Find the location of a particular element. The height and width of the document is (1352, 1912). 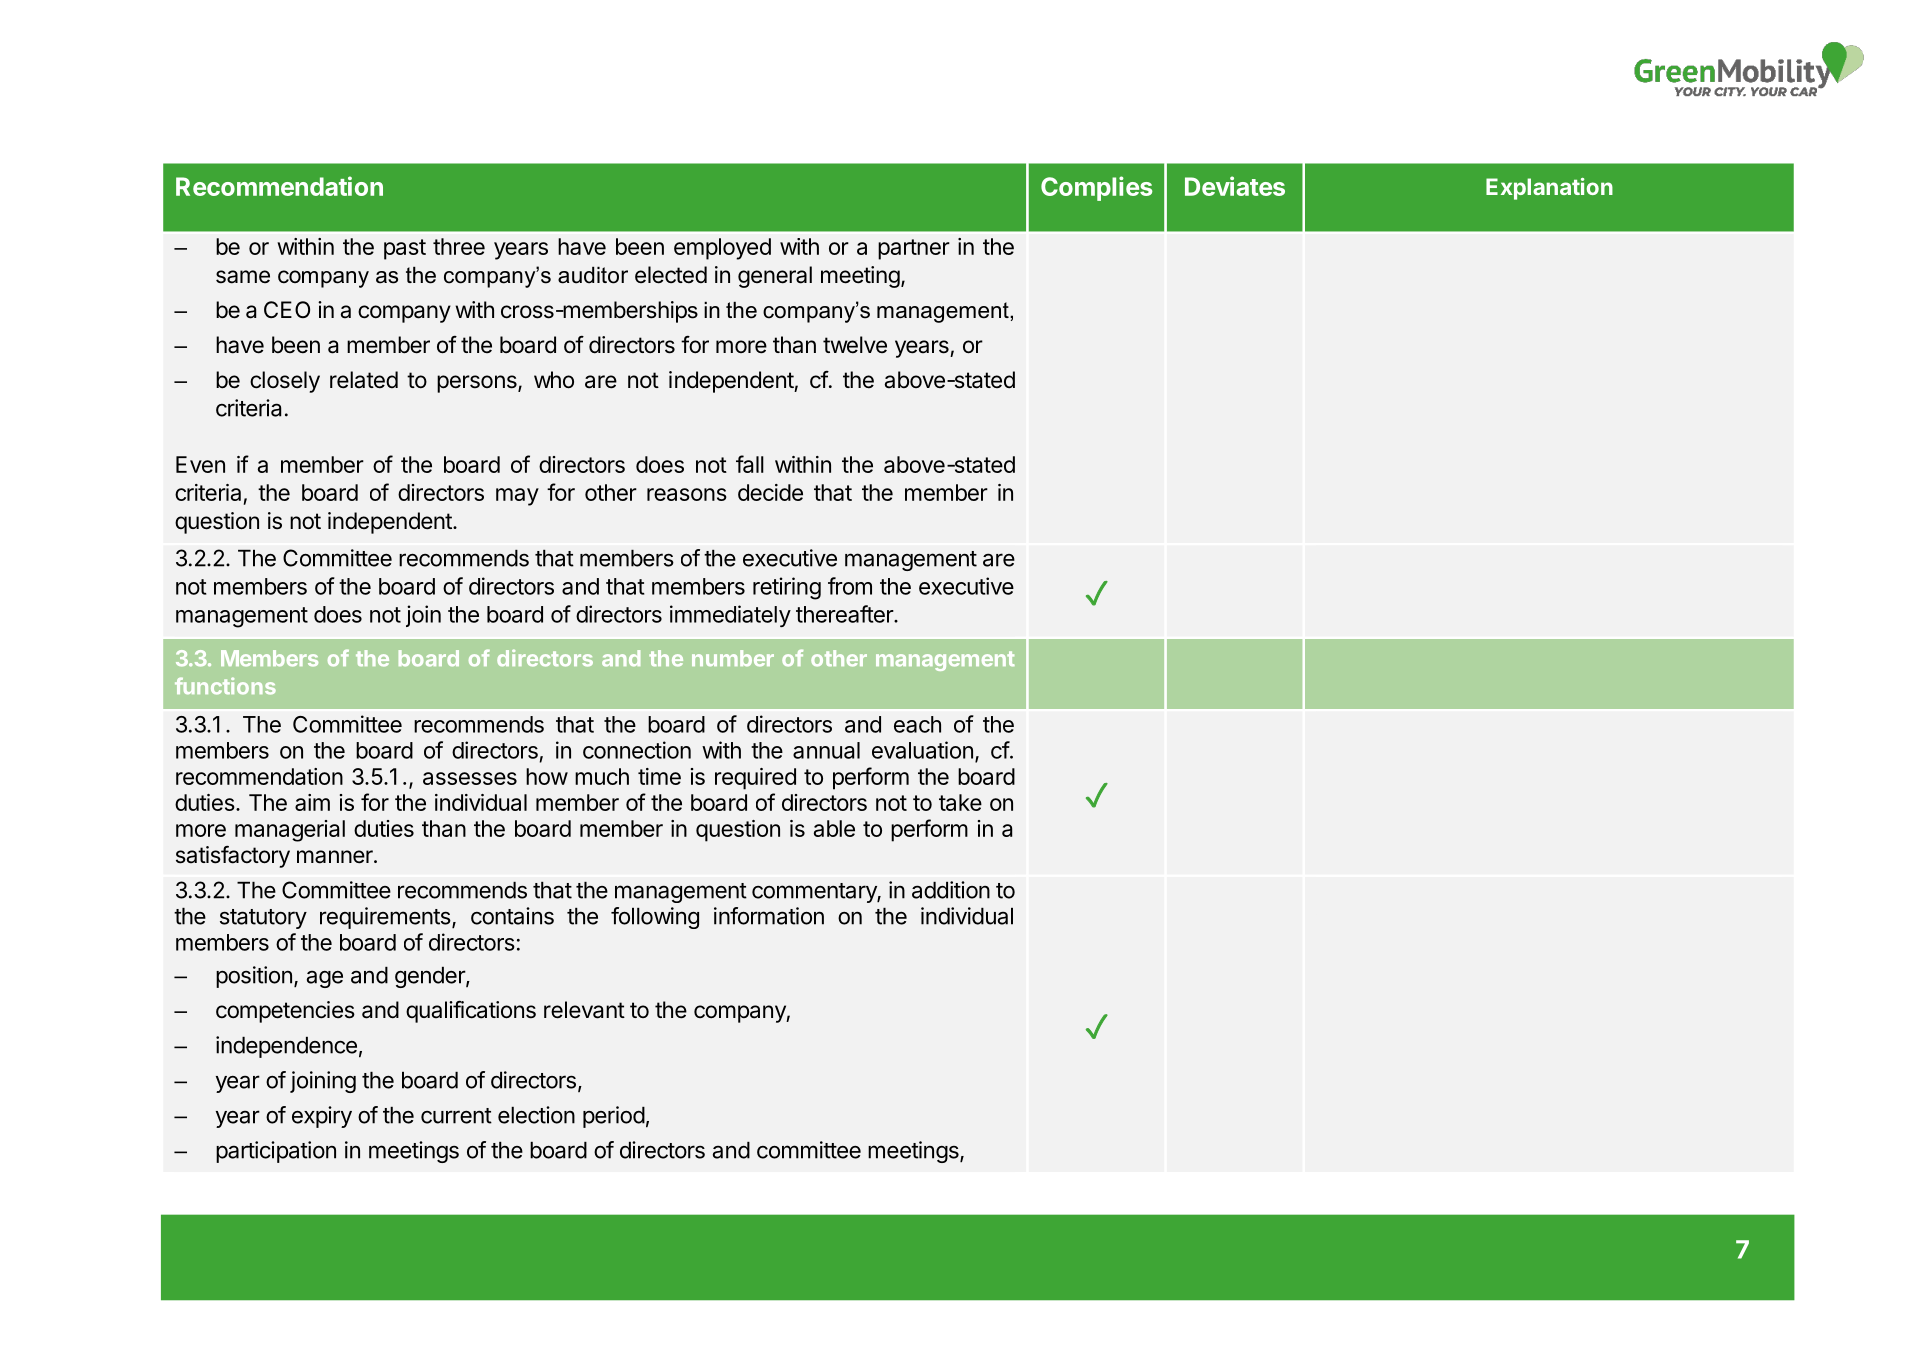

Explanation is located at coordinates (1549, 189).
